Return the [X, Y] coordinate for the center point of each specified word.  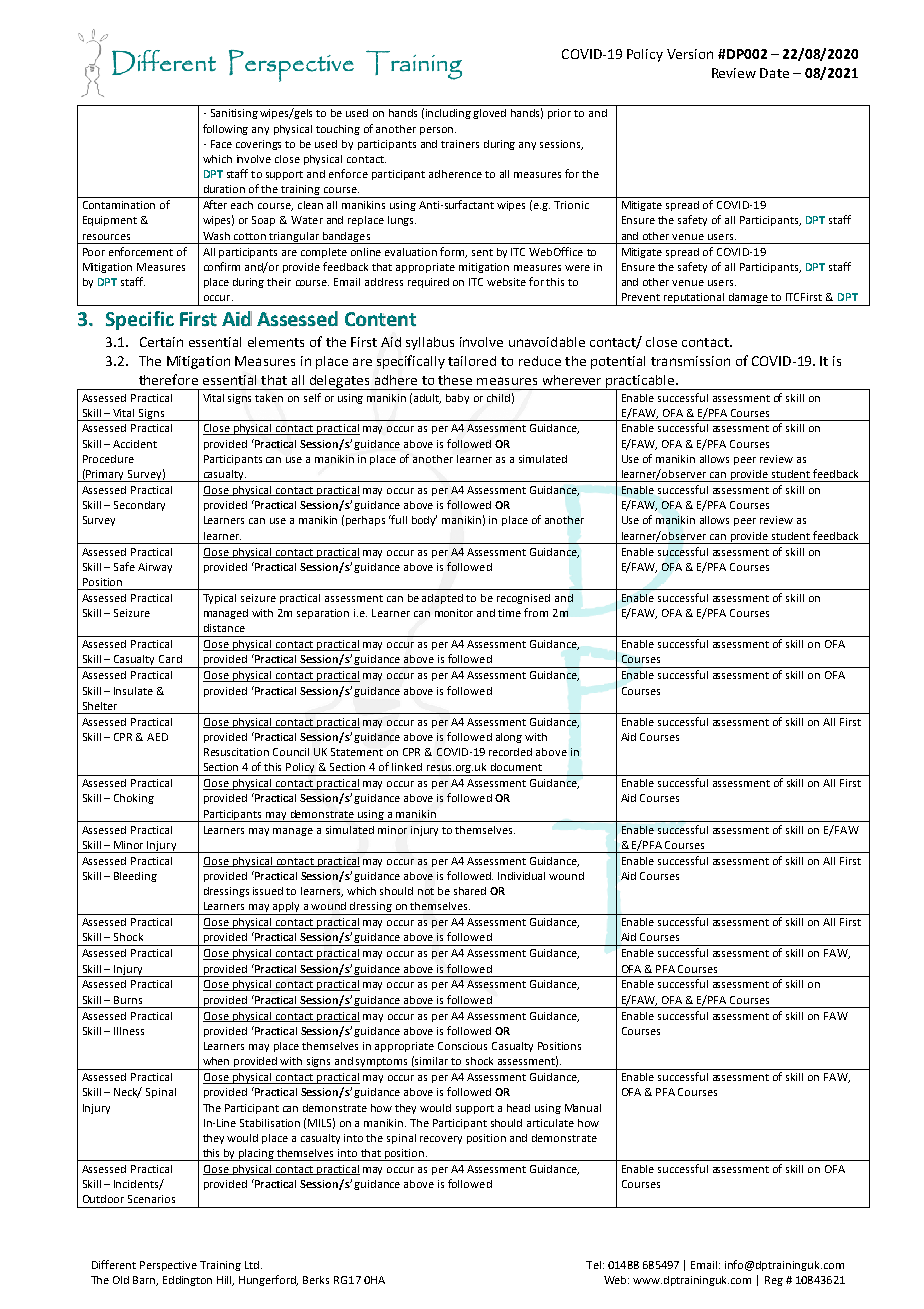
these [455, 380]
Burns [128, 1000]
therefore [168, 379]
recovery [441, 1140]
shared [470, 891]
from [536, 612]
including [448, 114]
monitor [454, 613]
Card [170, 659]
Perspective [168, 1266]
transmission [690, 361]
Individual [521, 876]
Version [690, 54]
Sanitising [234, 114]
